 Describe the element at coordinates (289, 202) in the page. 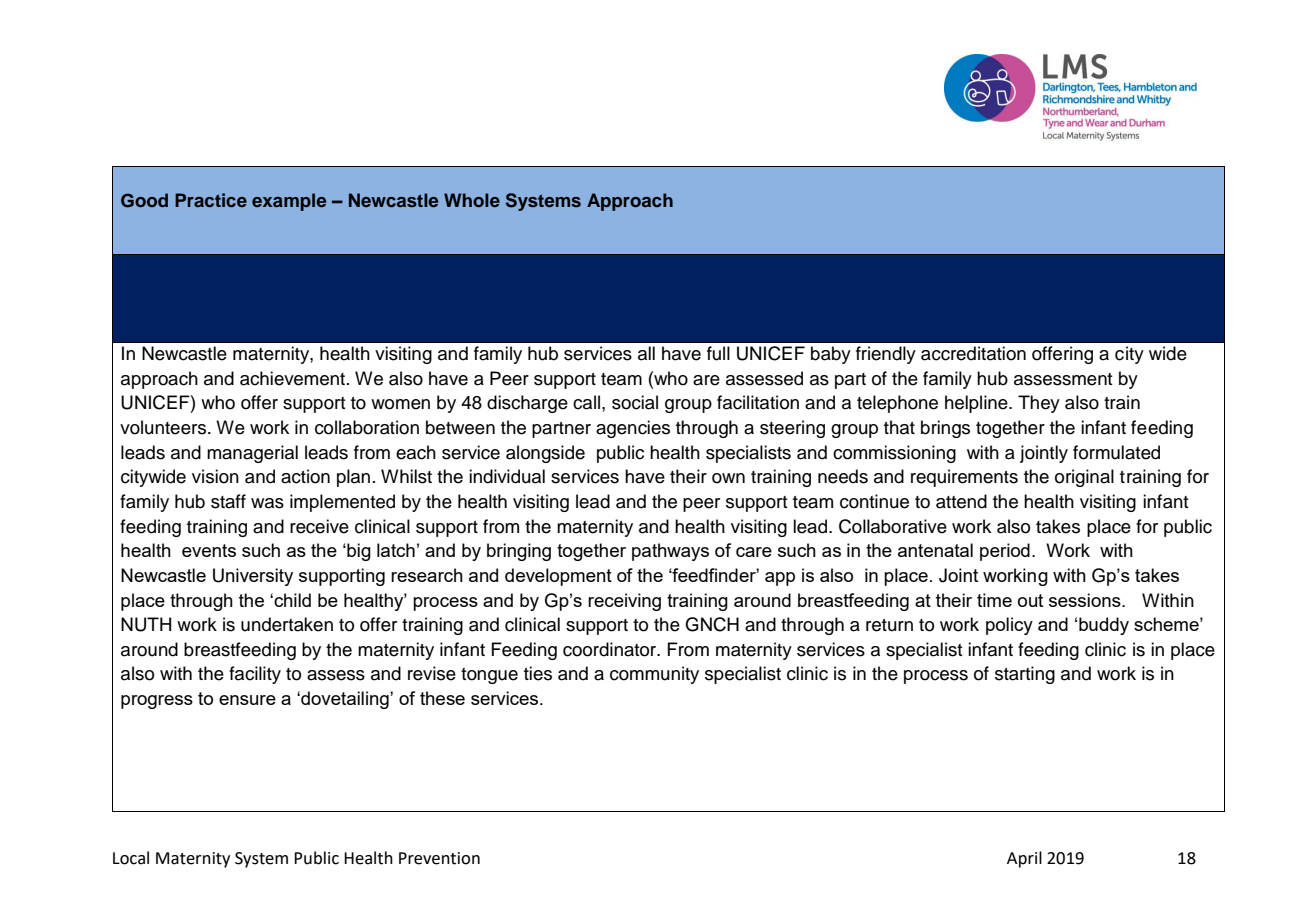

I see `example` at that location.
